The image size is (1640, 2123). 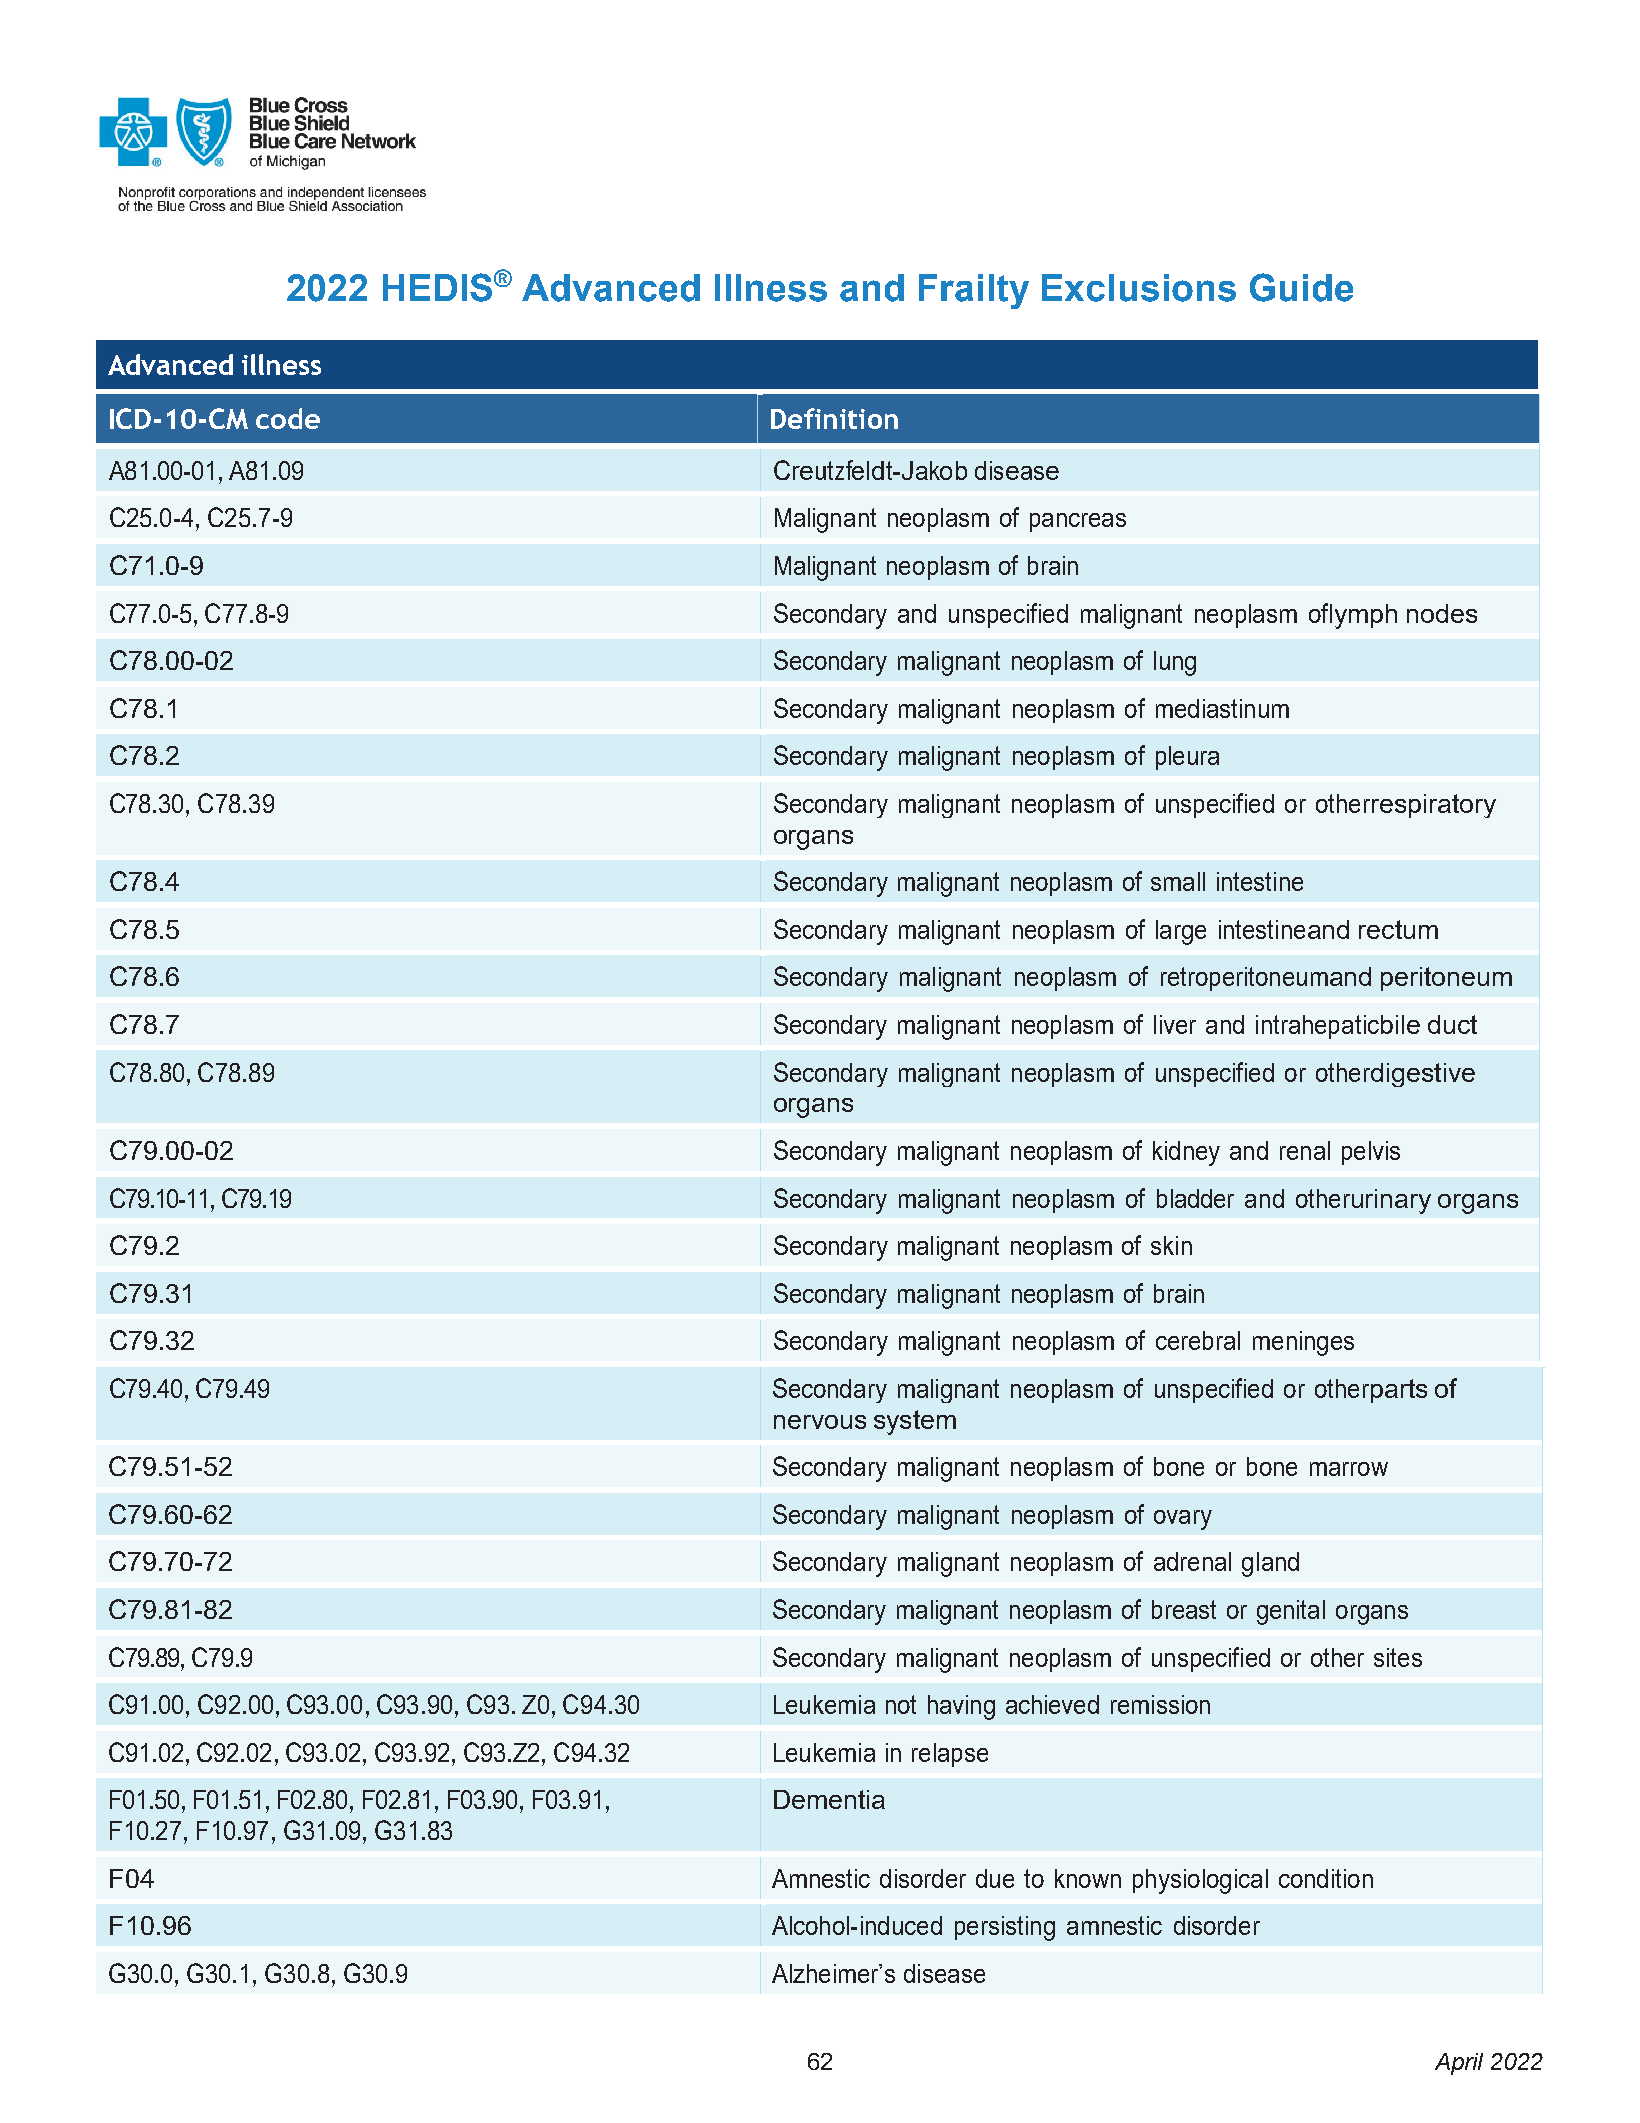 What do you see at coordinates (288, 418) in the image?
I see `code` at bounding box center [288, 418].
